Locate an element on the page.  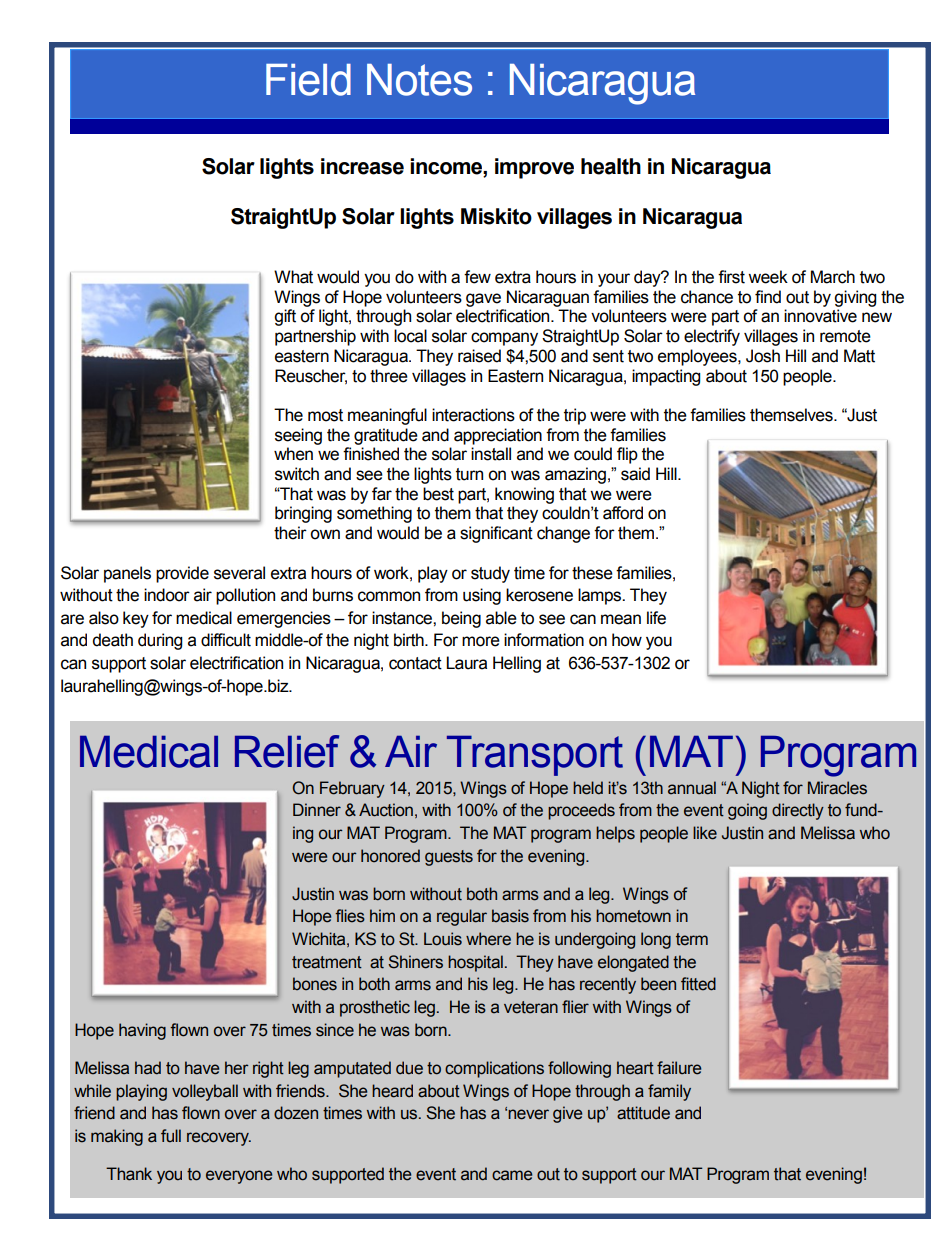
health is located at coordinates (611, 166).
